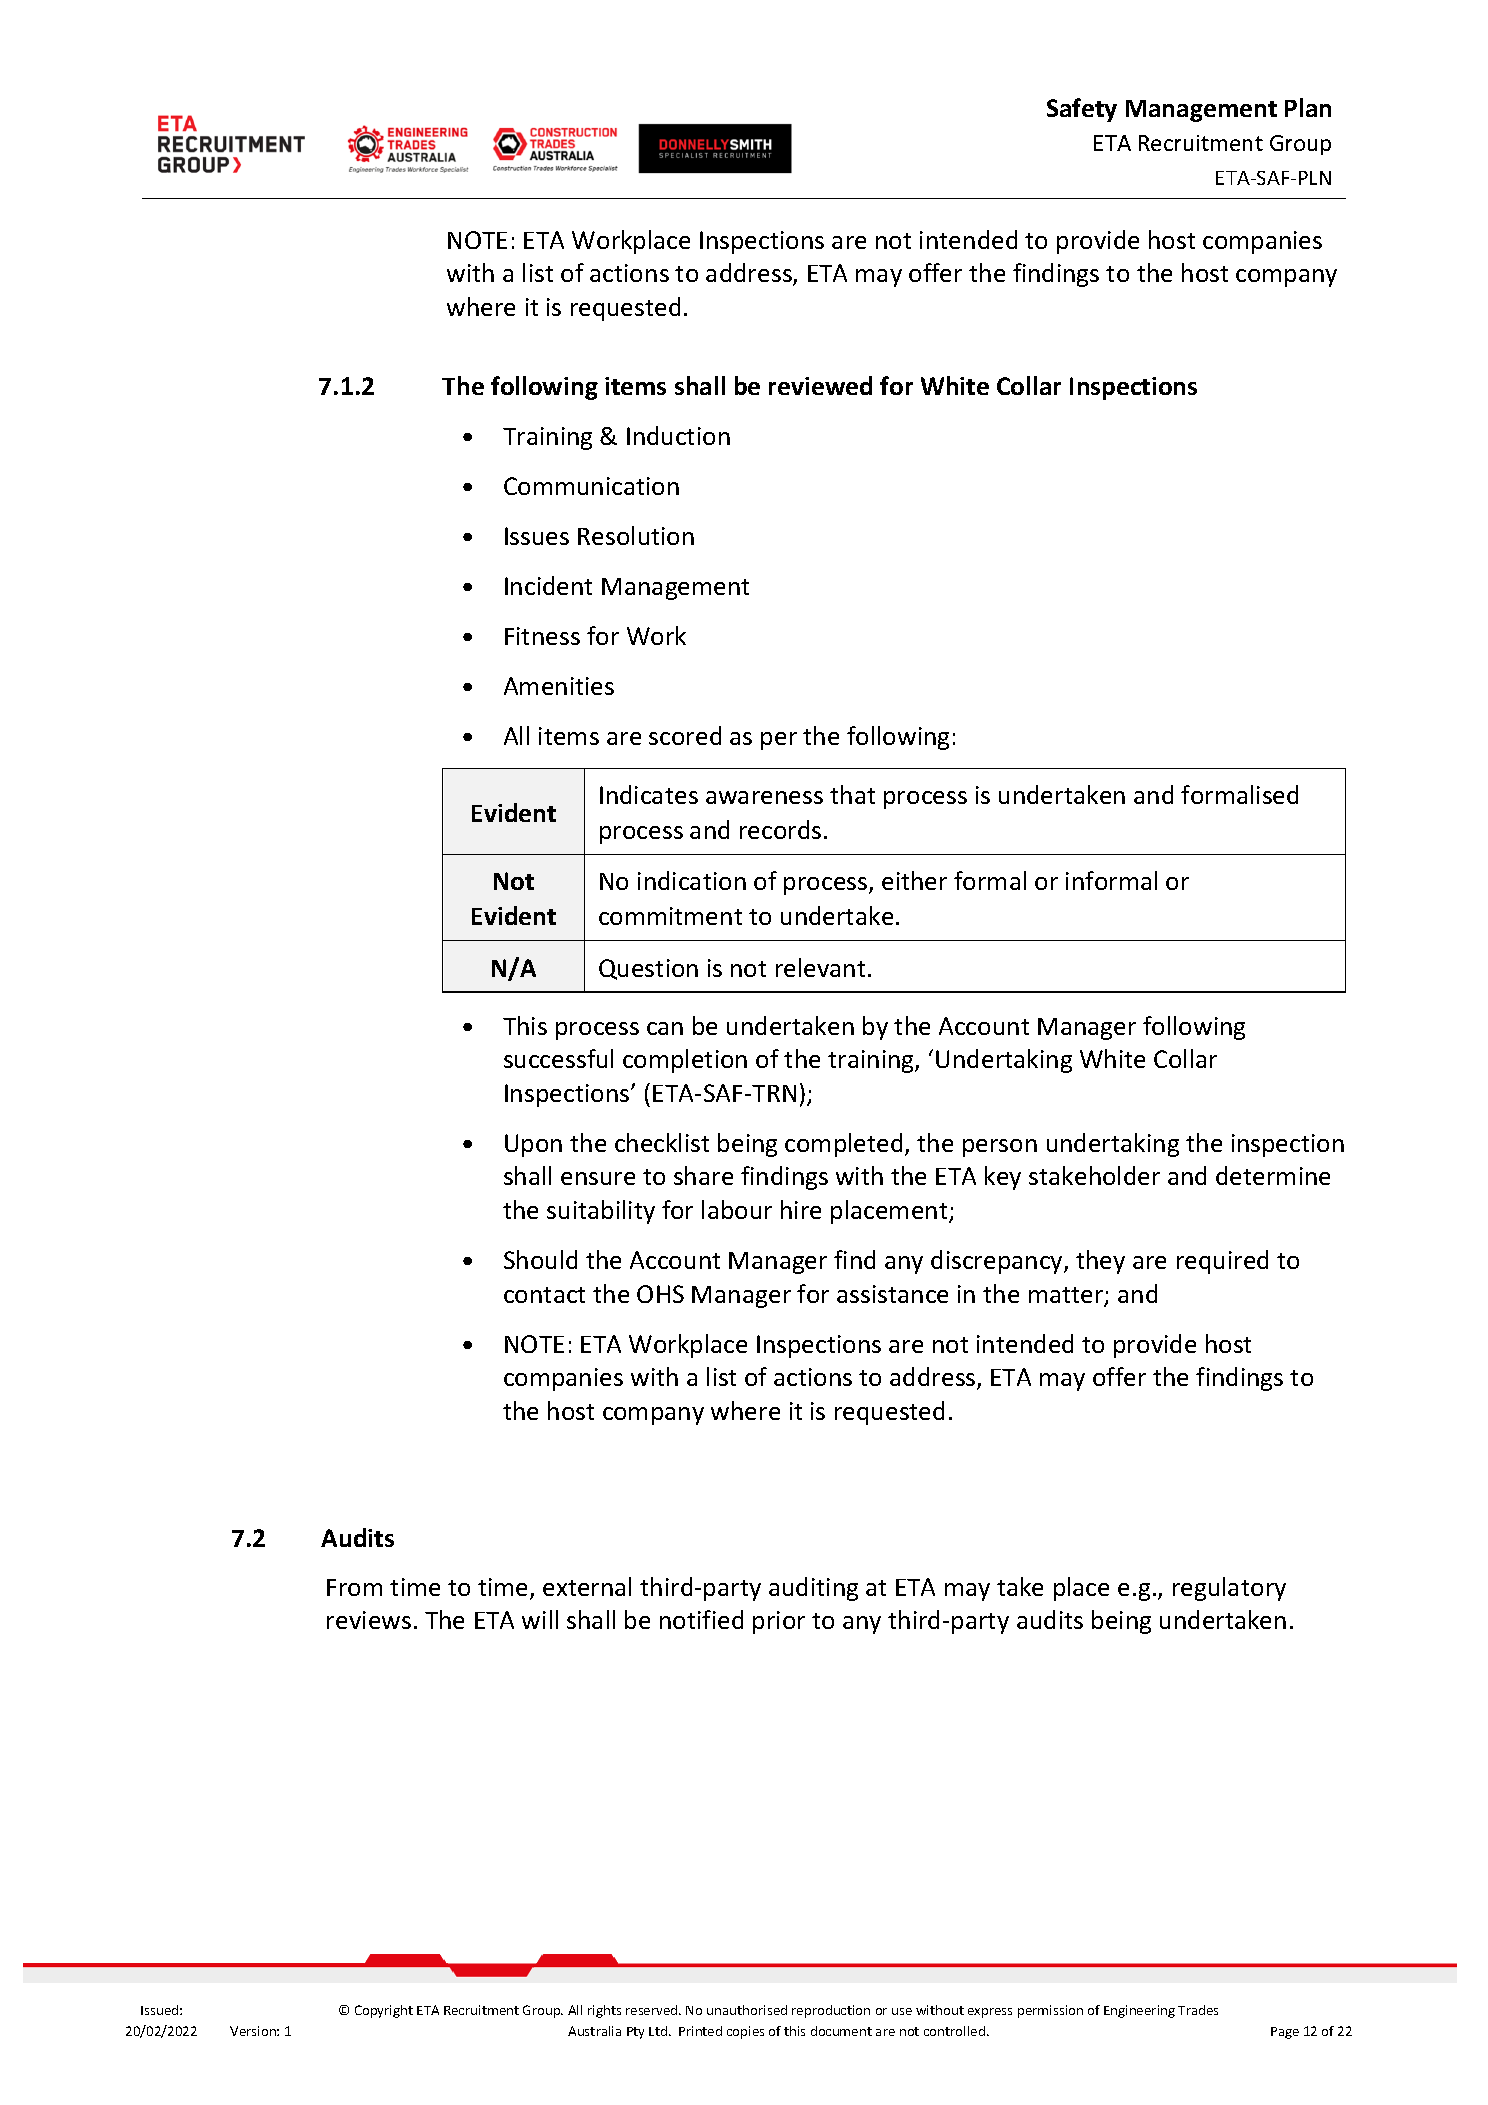  What do you see at coordinates (558, 1058) in the page?
I see `successful` at bounding box center [558, 1058].
